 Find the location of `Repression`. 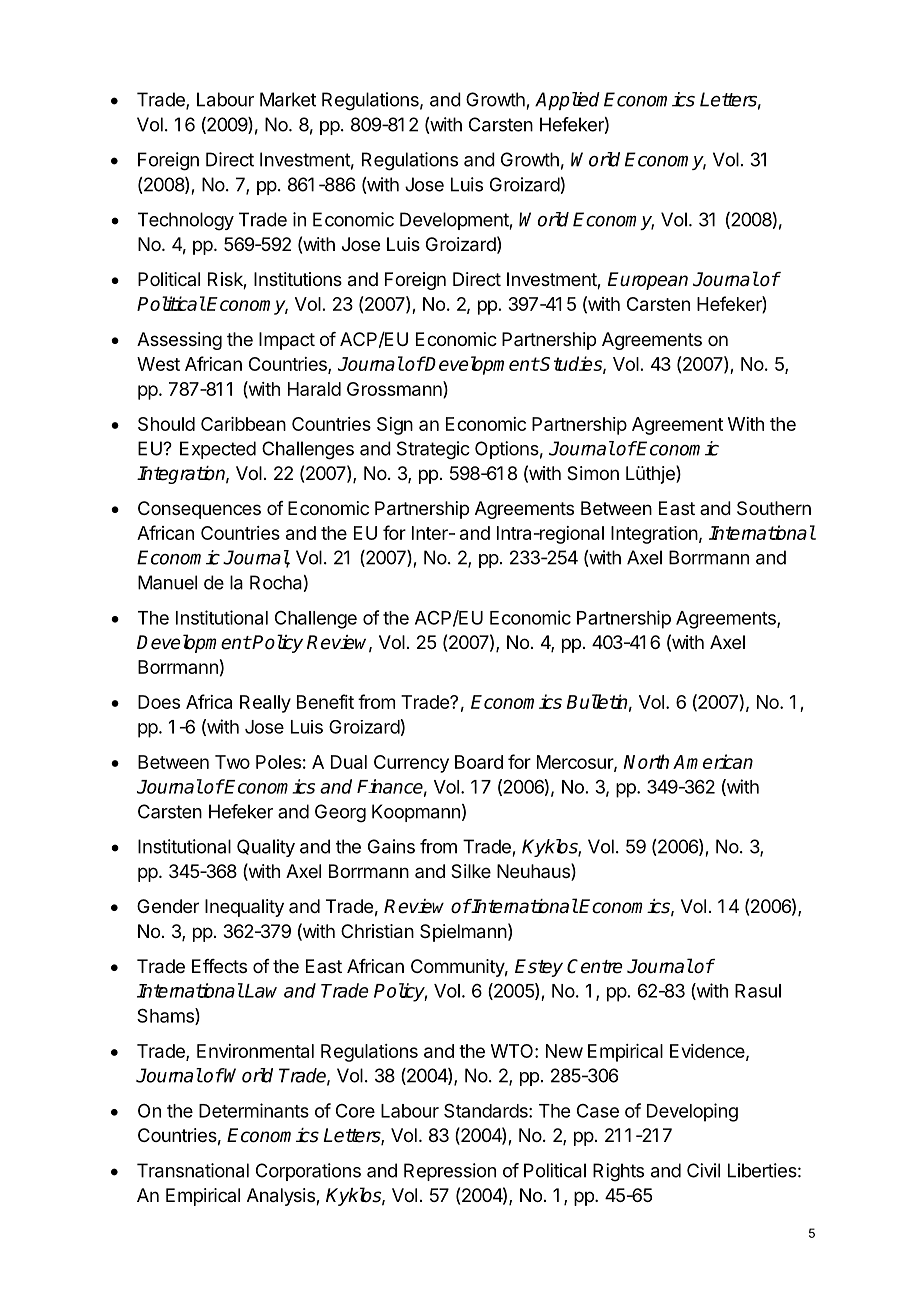

Repression is located at coordinates (450, 1172).
